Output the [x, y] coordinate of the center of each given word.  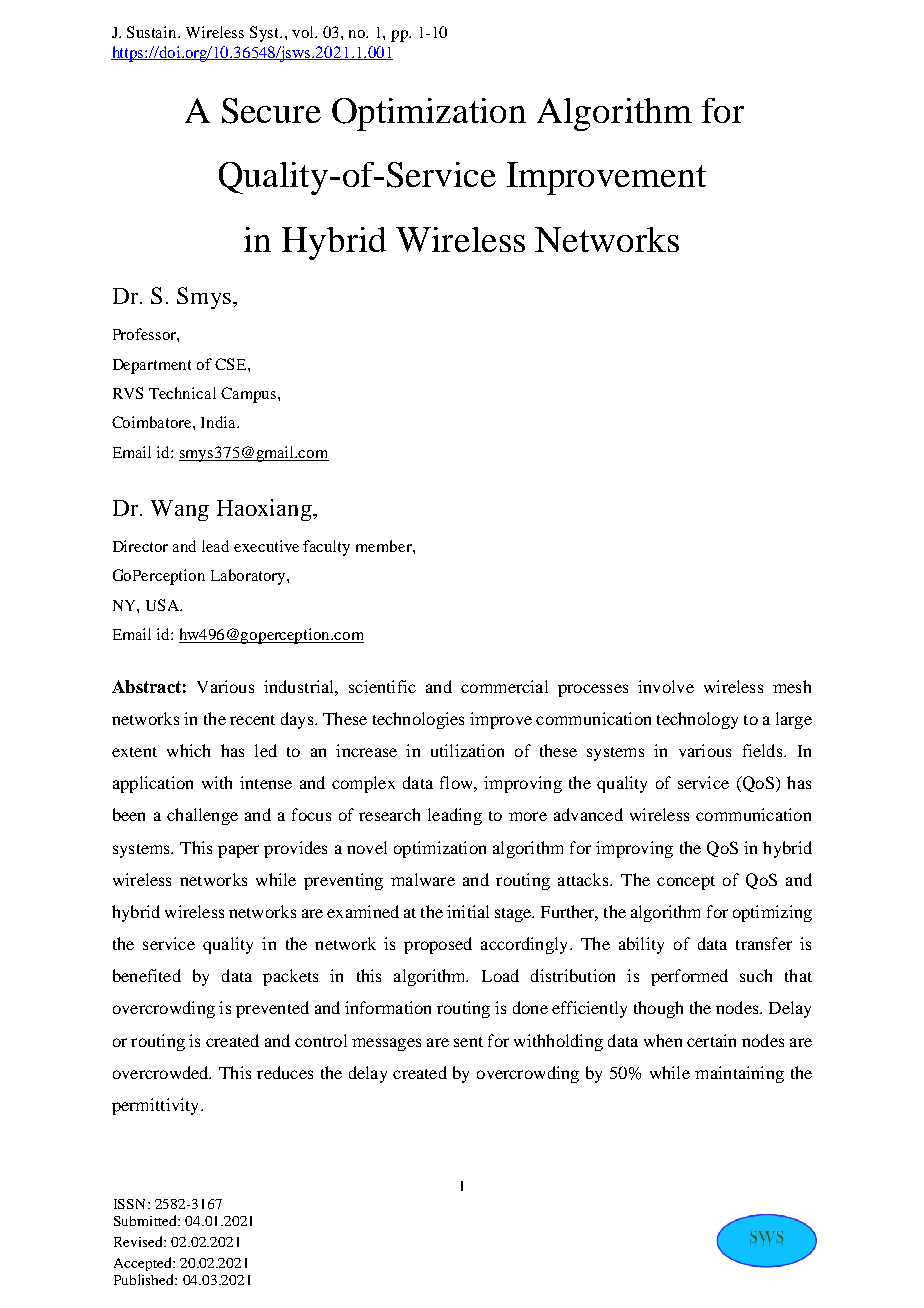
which [188, 750]
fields [764, 750]
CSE [232, 364]
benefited [147, 975]
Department [152, 366]
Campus [250, 395]
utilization [467, 750]
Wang [180, 510]
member [385, 546]
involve [666, 686]
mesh [792, 686]
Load [500, 975]
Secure [271, 111]
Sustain [153, 32]
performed [689, 977]
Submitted [146, 1220]
